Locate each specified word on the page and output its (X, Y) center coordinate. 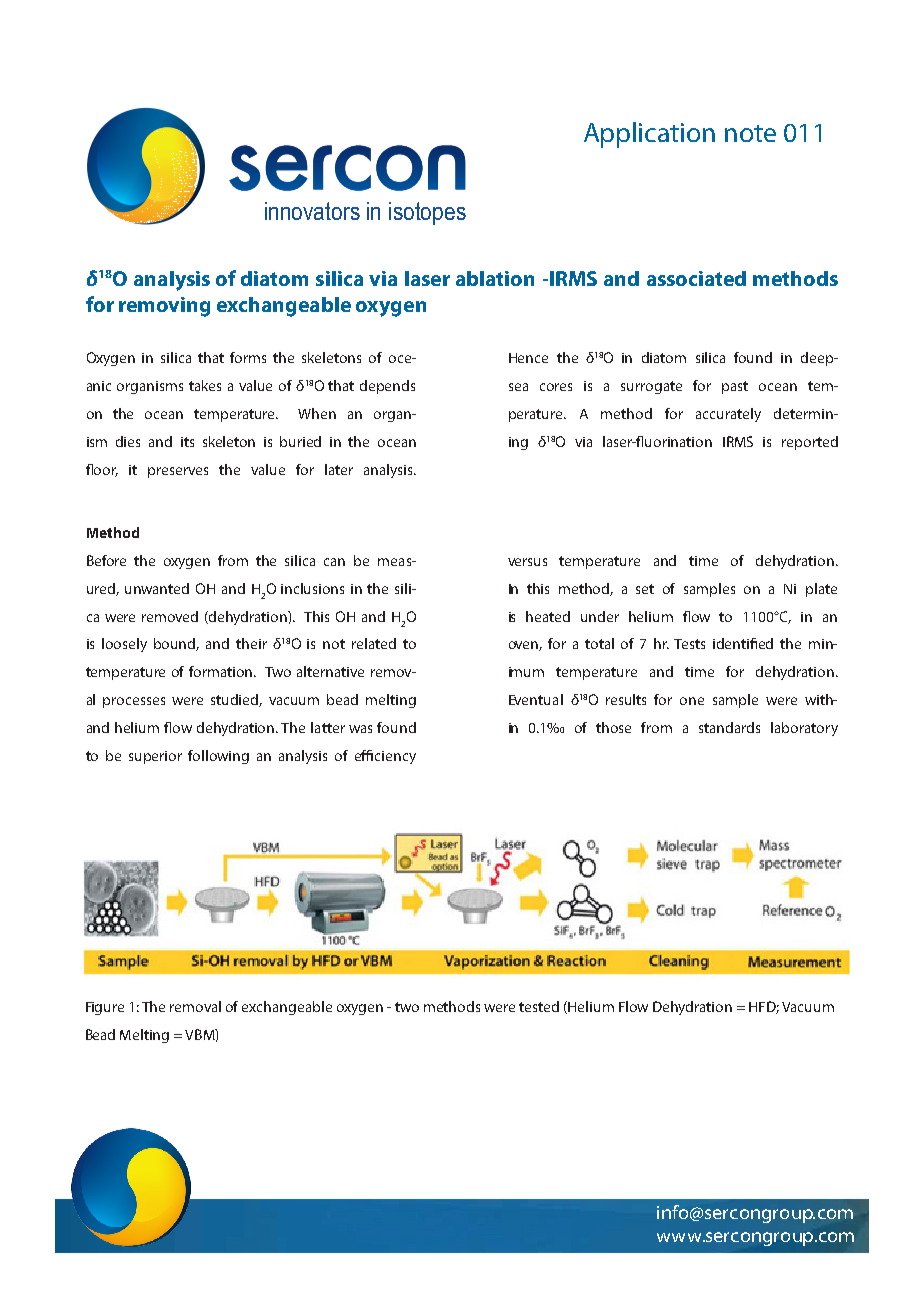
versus (527, 562)
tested (539, 1006)
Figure (105, 1008)
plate (821, 590)
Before (106, 560)
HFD (764, 1007)
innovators (312, 211)
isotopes (427, 213)
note (750, 133)
